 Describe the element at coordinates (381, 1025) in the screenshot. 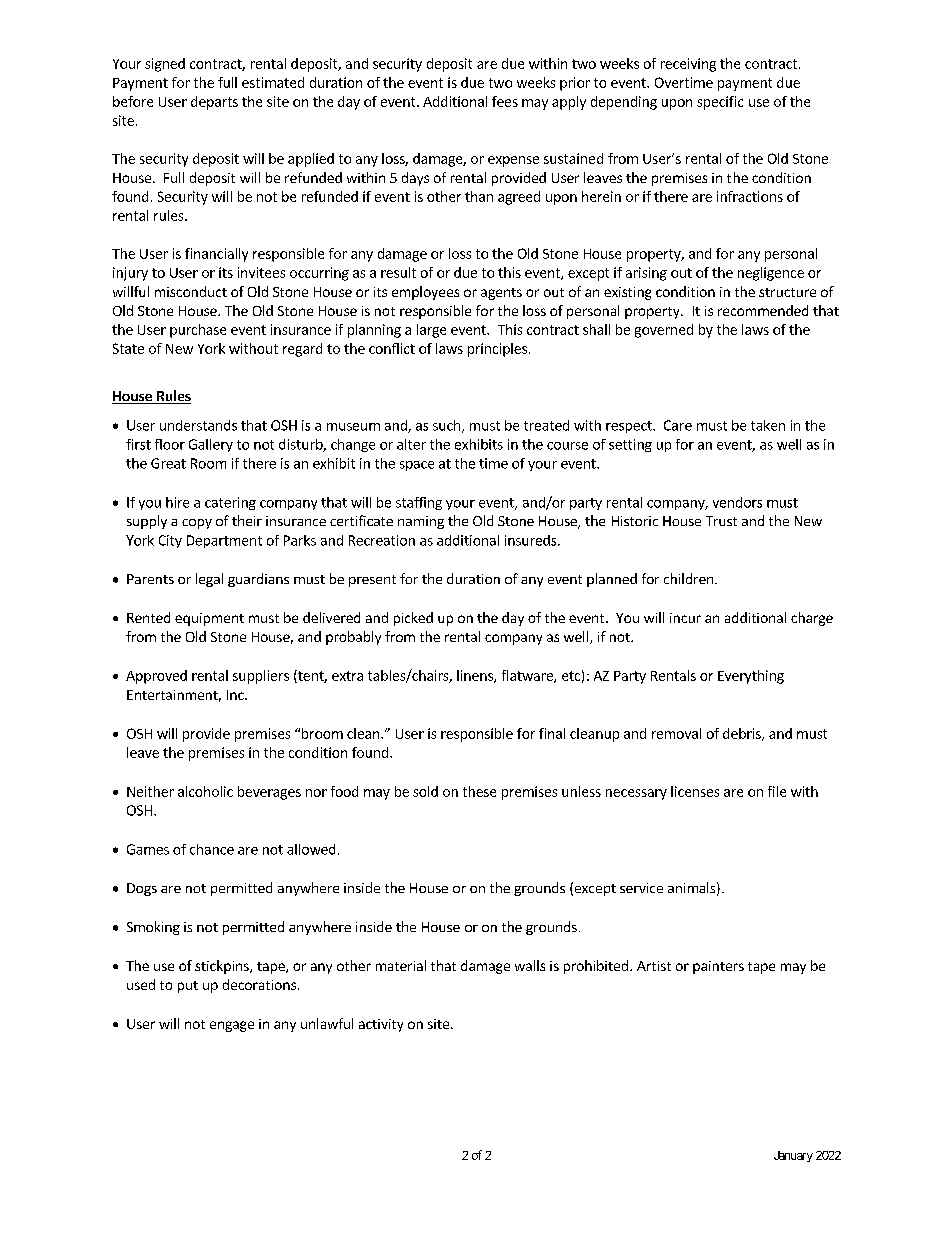

I see `activity` at that location.
